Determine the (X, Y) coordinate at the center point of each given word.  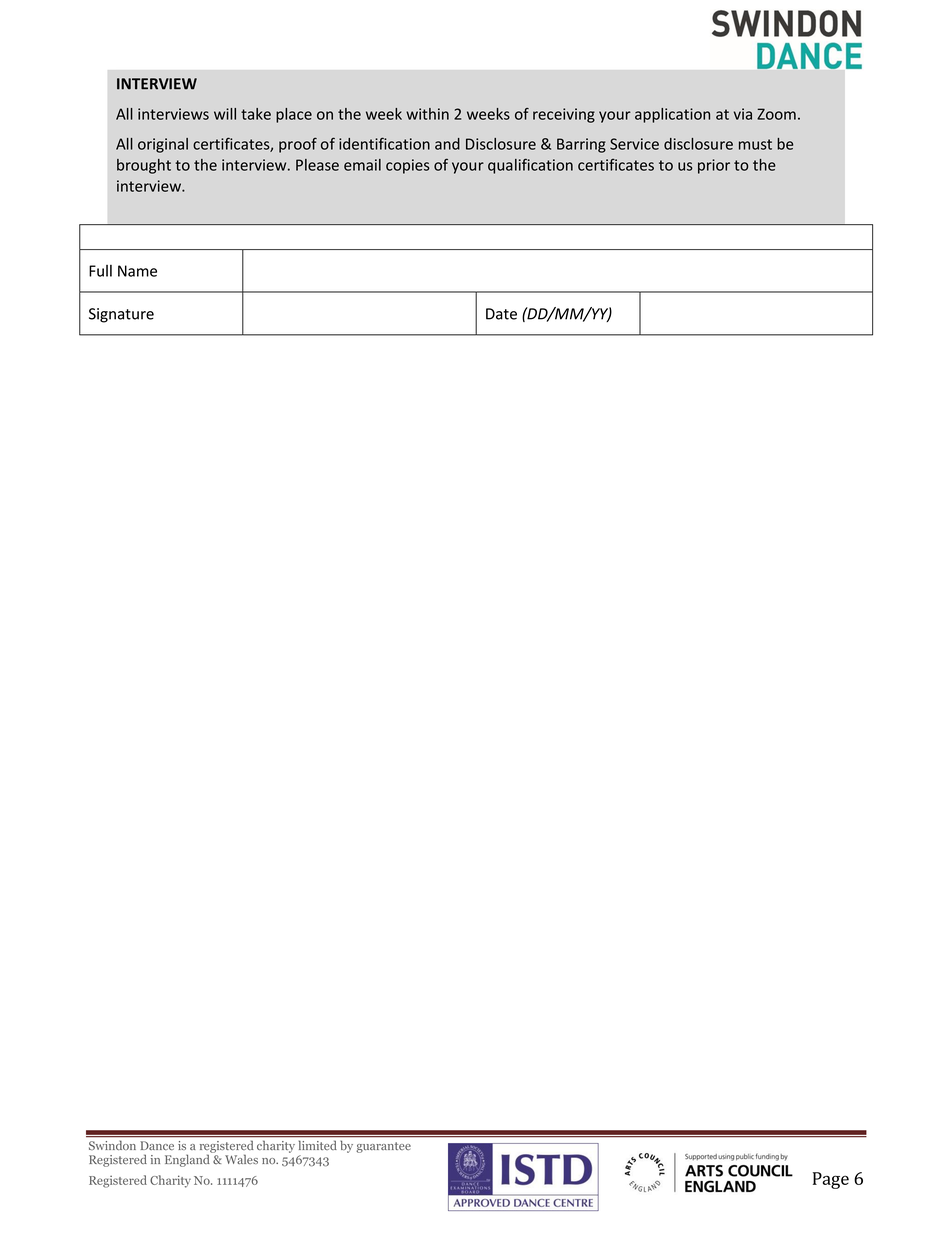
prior (714, 166)
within (427, 114)
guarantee (383, 1147)
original (163, 145)
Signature (121, 315)
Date (501, 314)
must (755, 144)
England (188, 1159)
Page (831, 1180)
